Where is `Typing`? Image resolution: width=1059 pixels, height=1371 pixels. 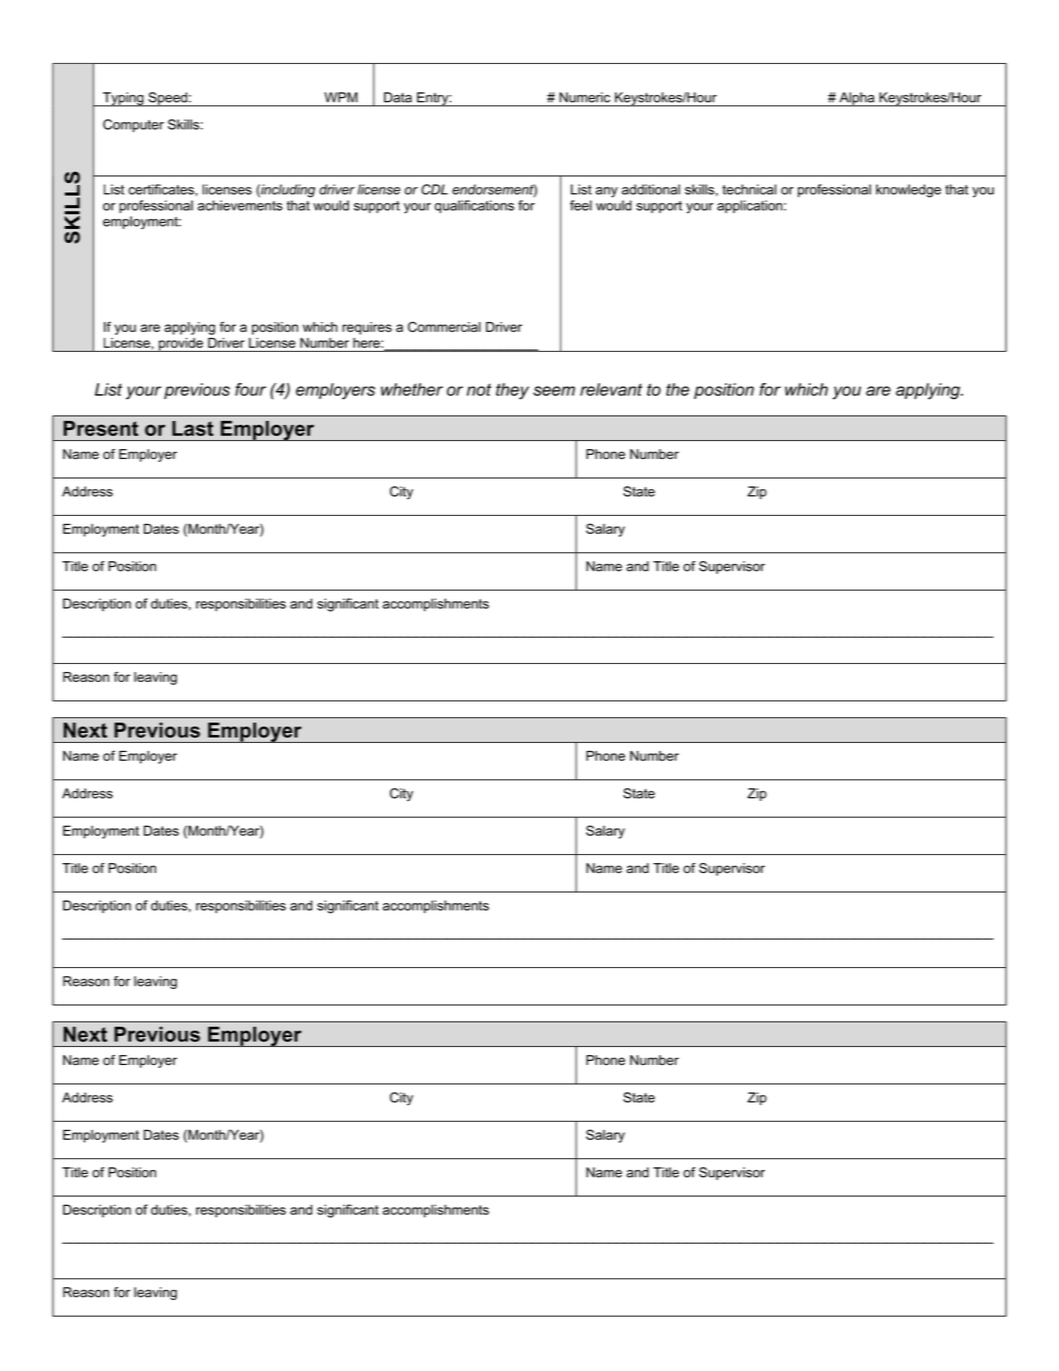
Typing is located at coordinates (123, 99).
